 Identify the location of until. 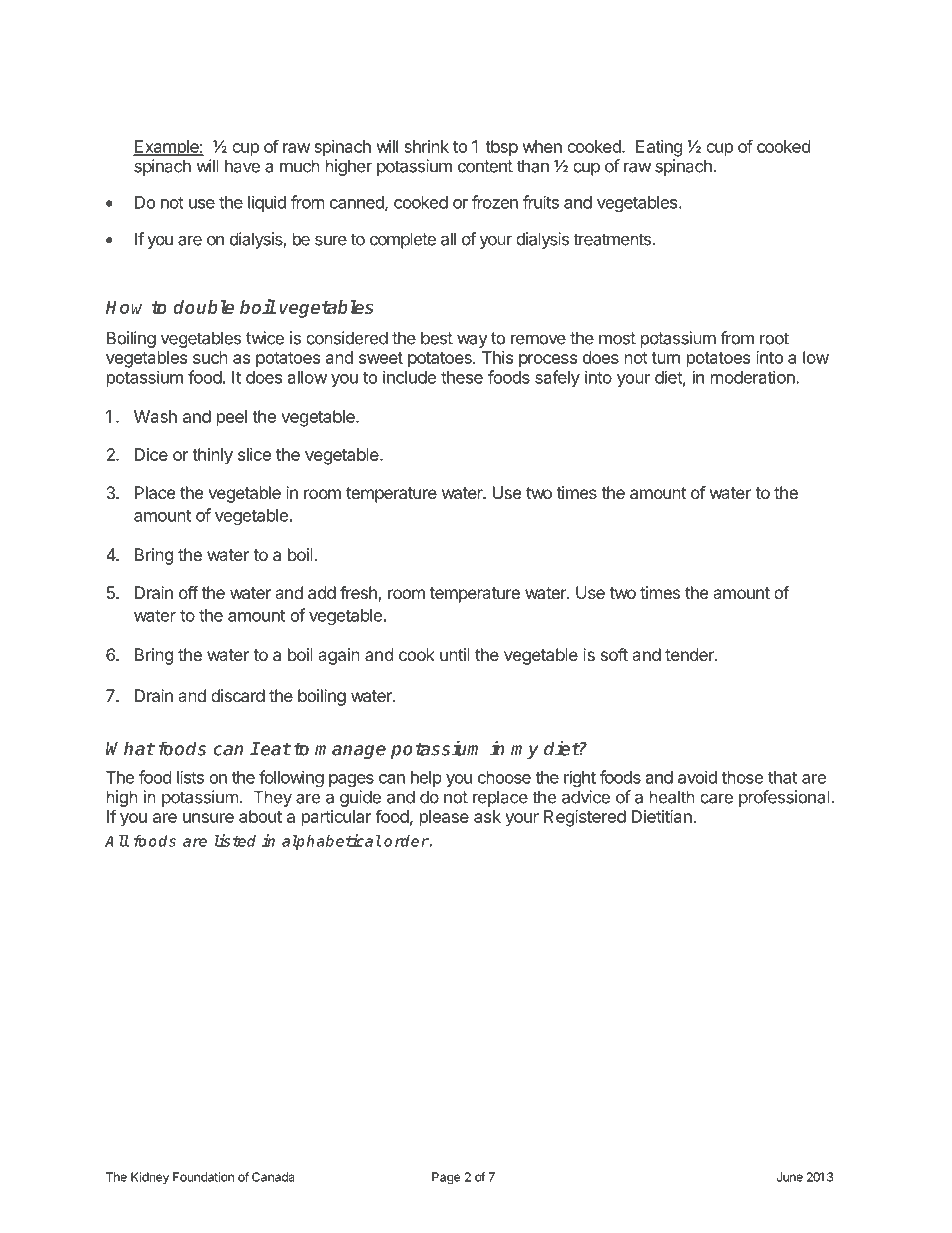
(455, 654).
